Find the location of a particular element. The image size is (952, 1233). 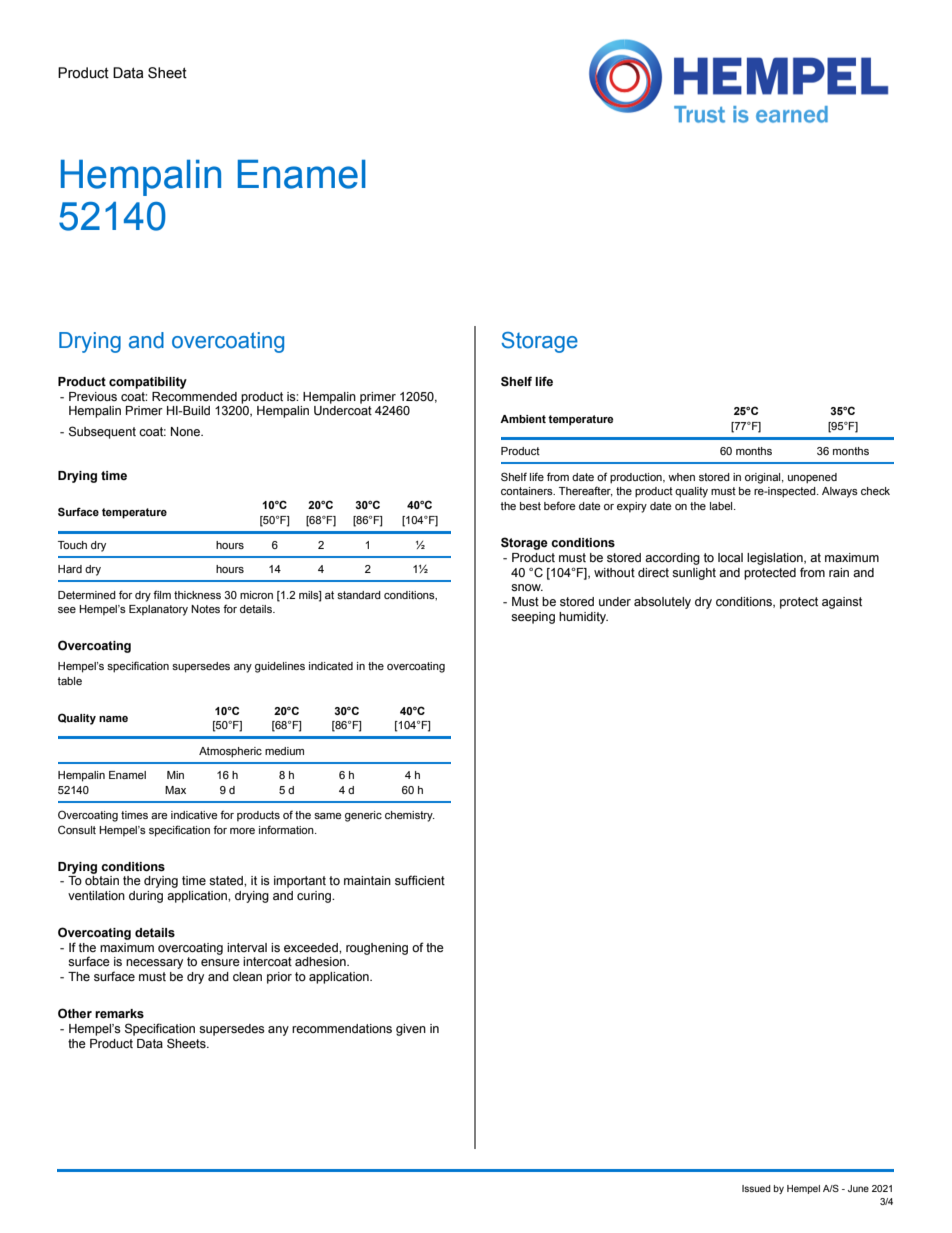

Ambient is located at coordinates (523, 419).
